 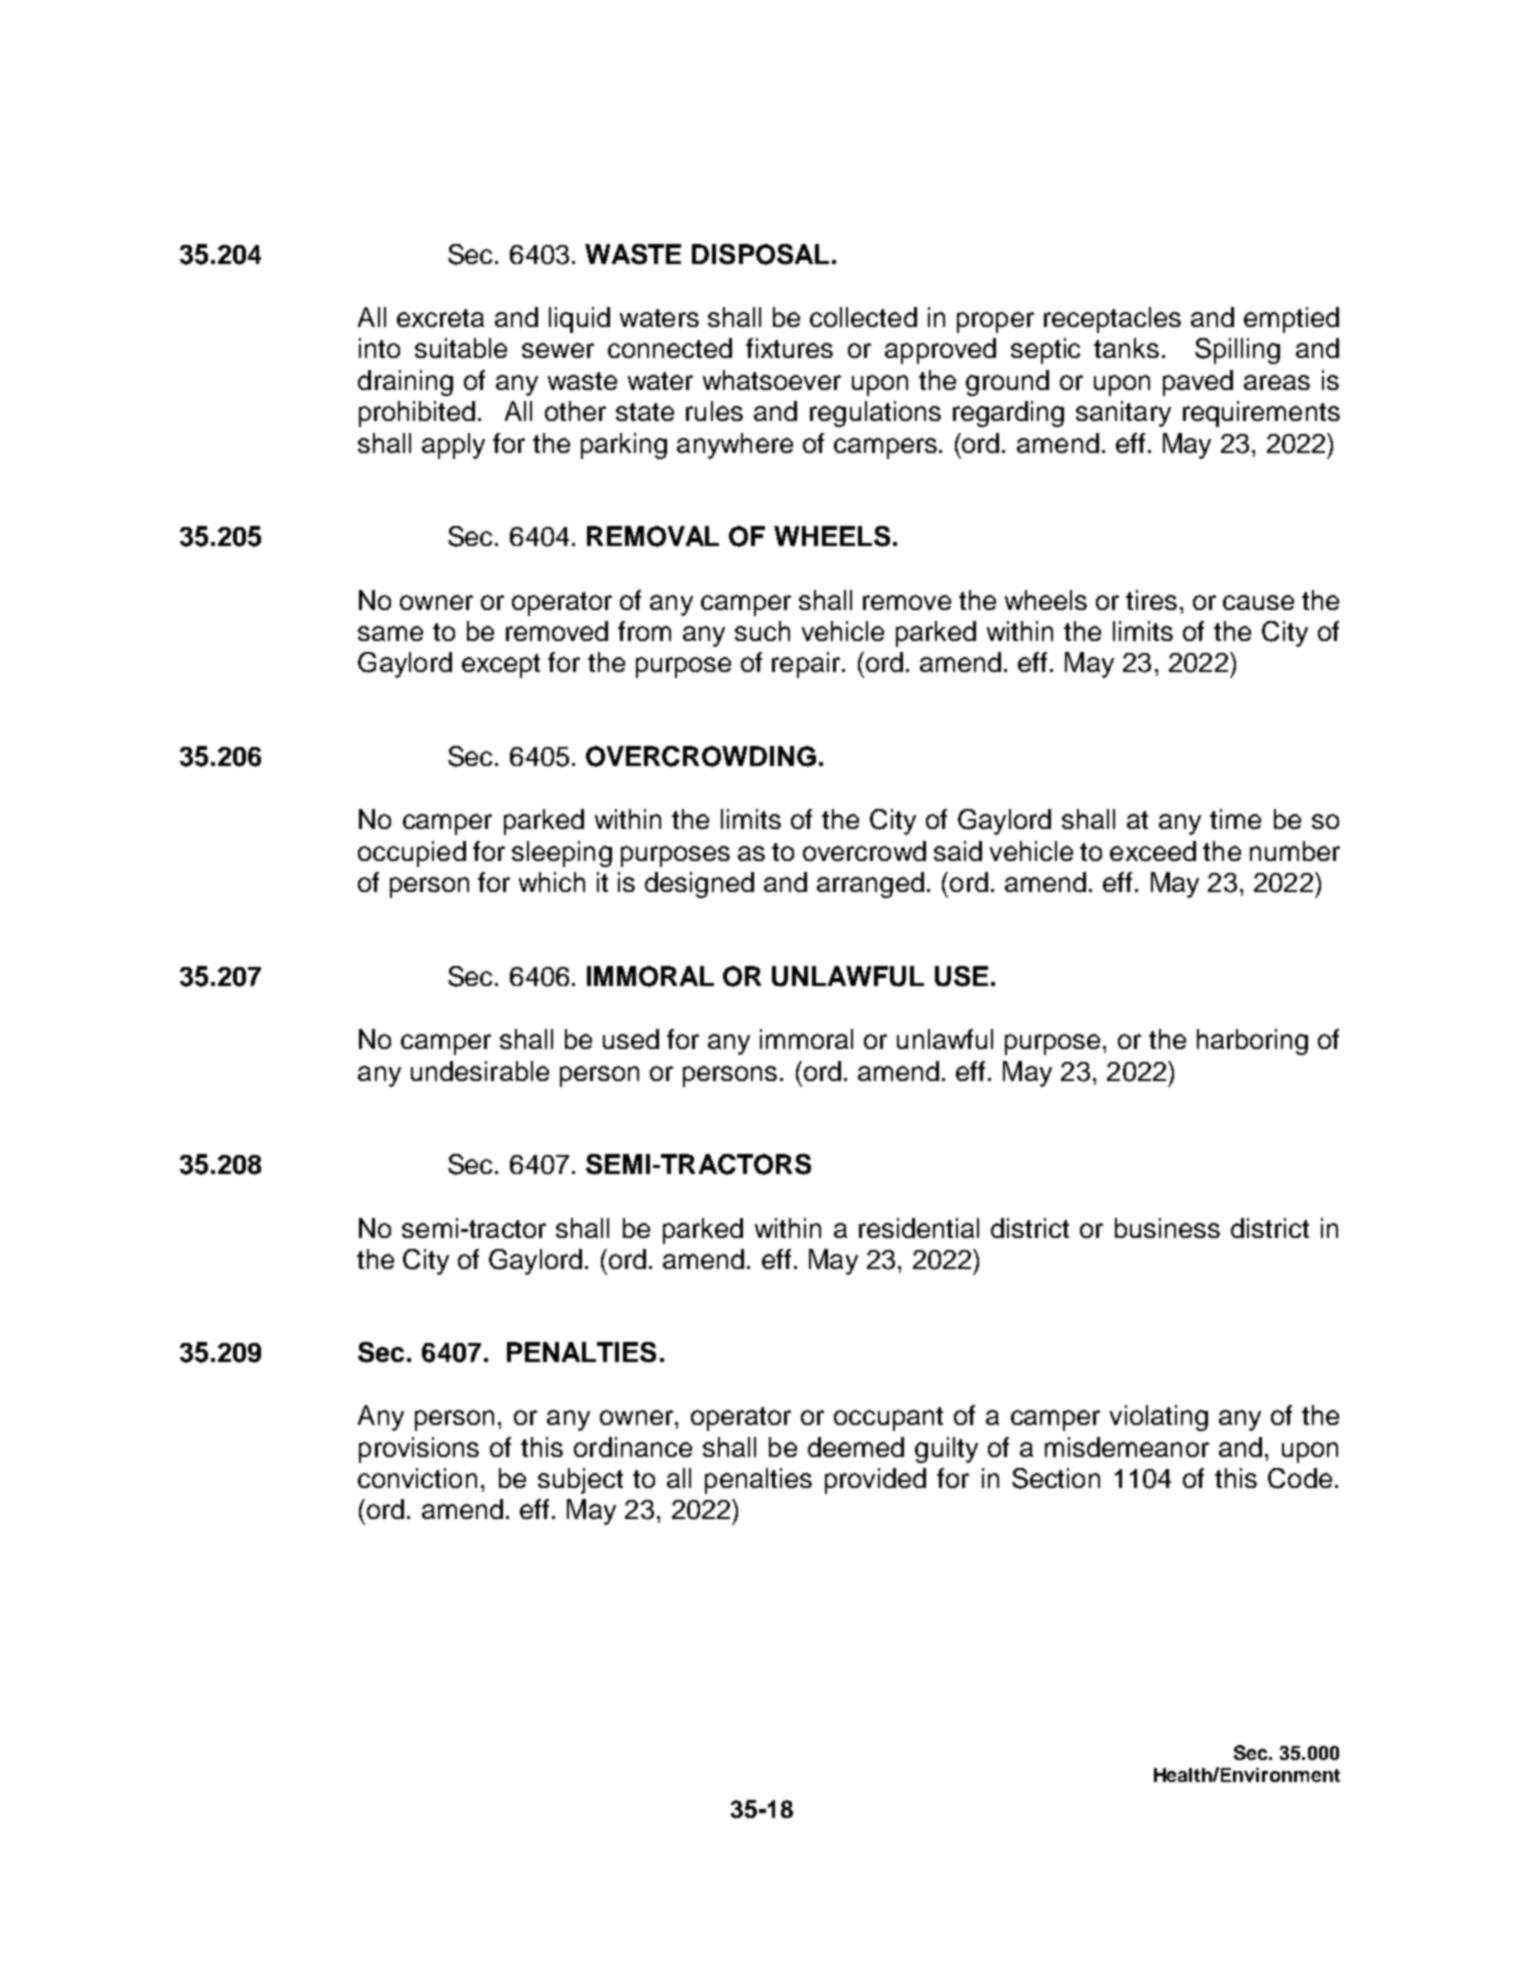 What do you see at coordinates (1153, 851) in the screenshot?
I see `exceed` at bounding box center [1153, 851].
